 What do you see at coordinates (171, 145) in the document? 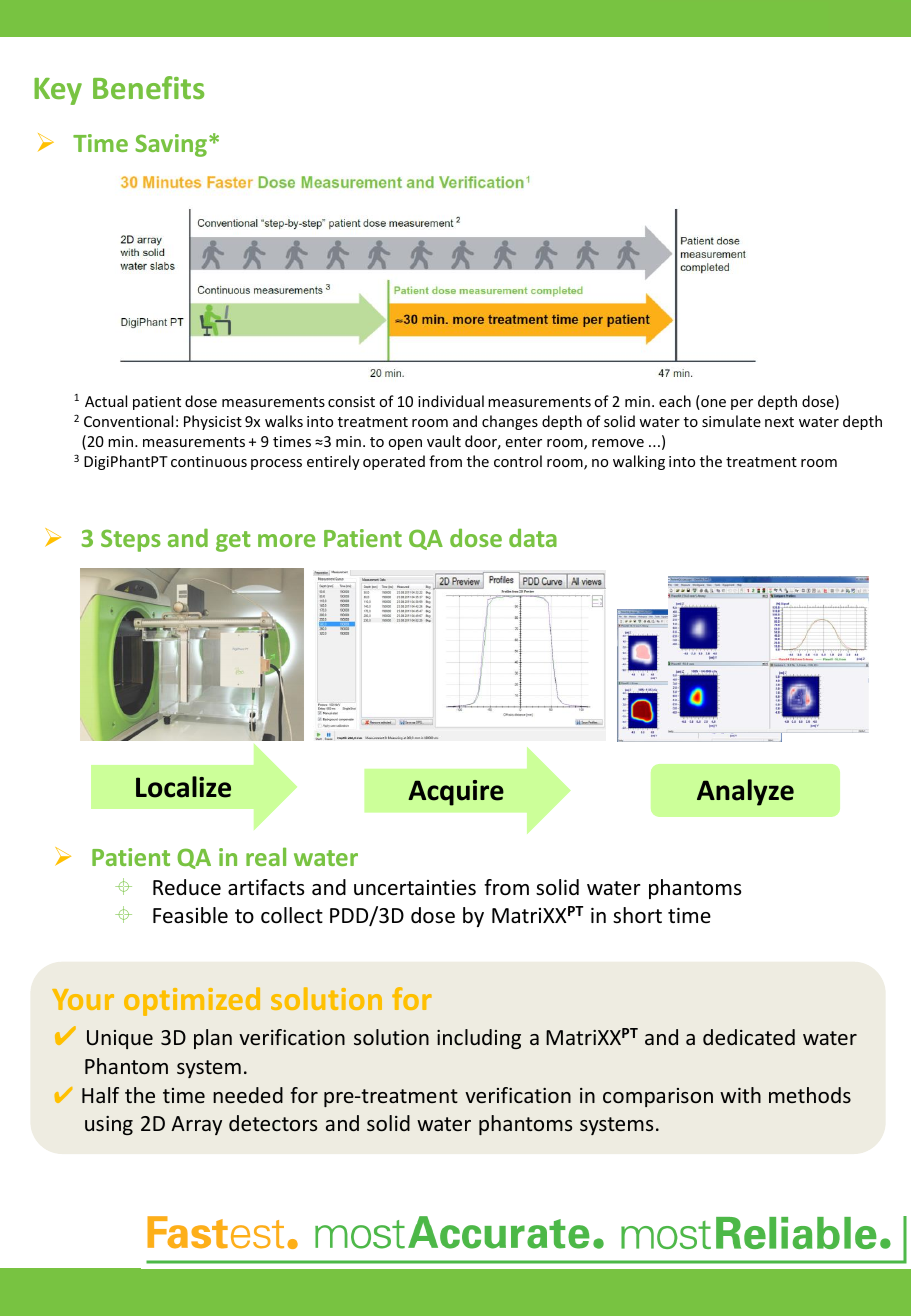
I see `Saving` at bounding box center [171, 145].
